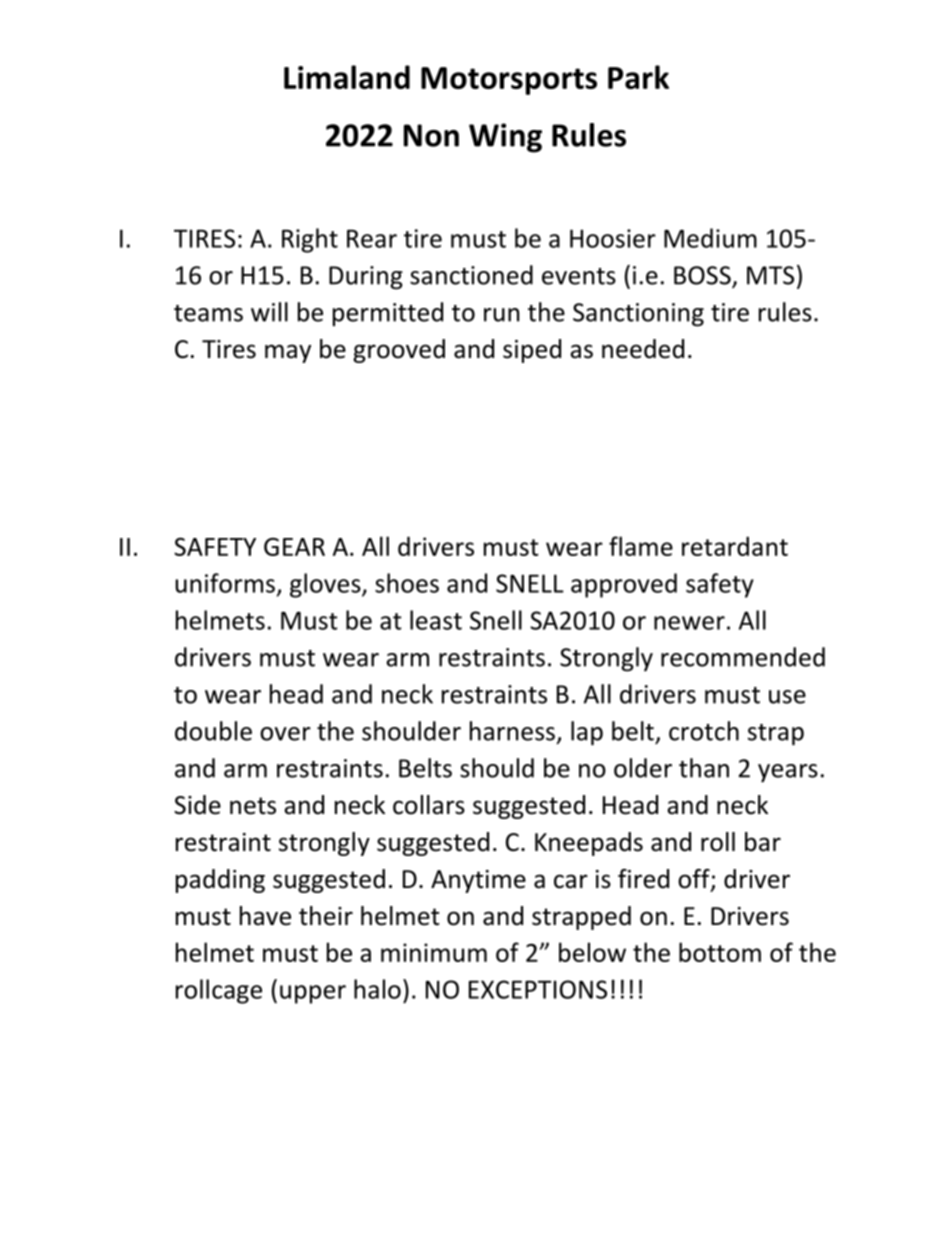 Image resolution: width=952 pixels, height=1233 pixels. I want to click on harness, so click(512, 731).
